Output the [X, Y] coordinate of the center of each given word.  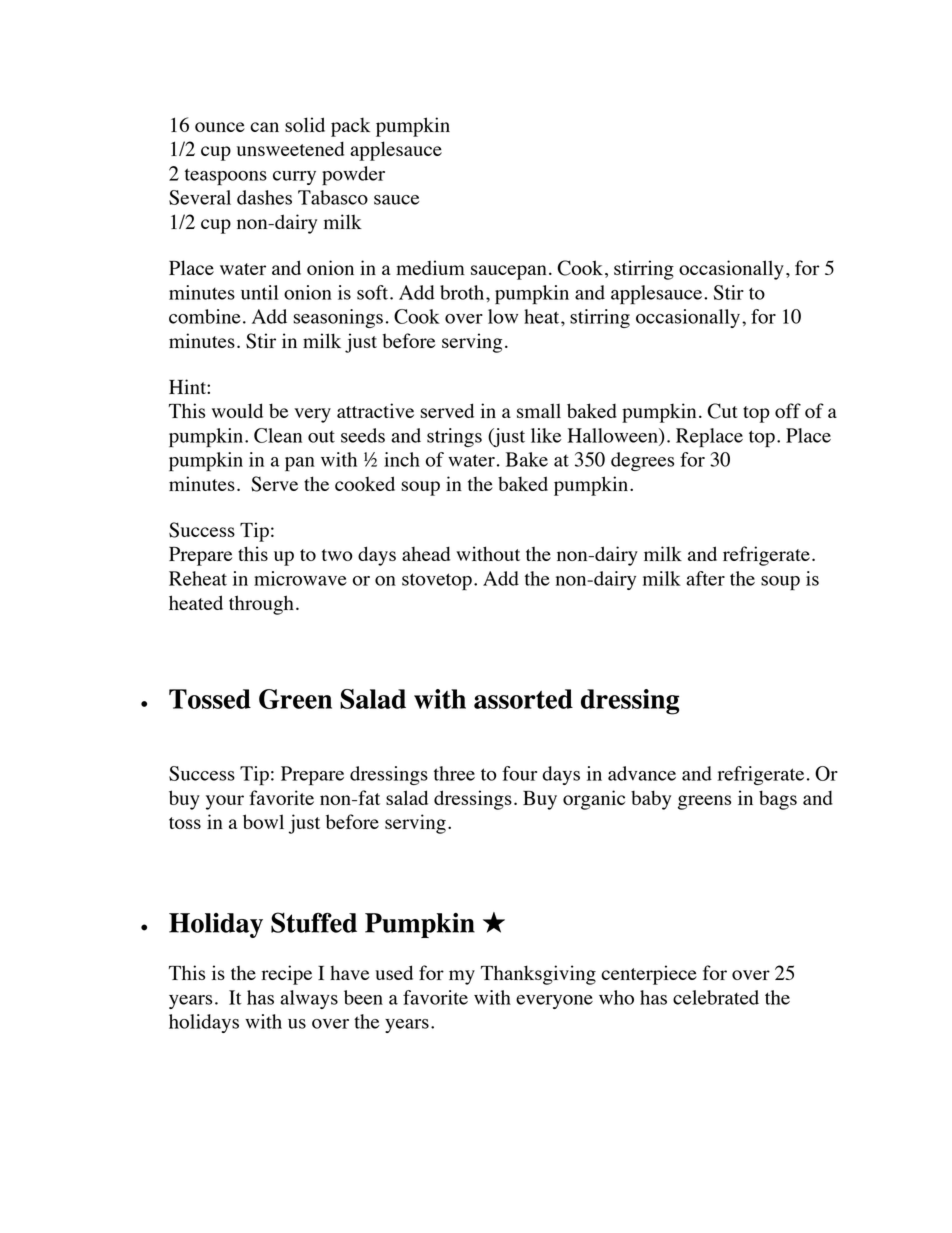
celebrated [716, 997]
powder [353, 175]
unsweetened [290, 148]
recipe [287, 975]
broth [463, 292]
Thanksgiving [538, 975]
